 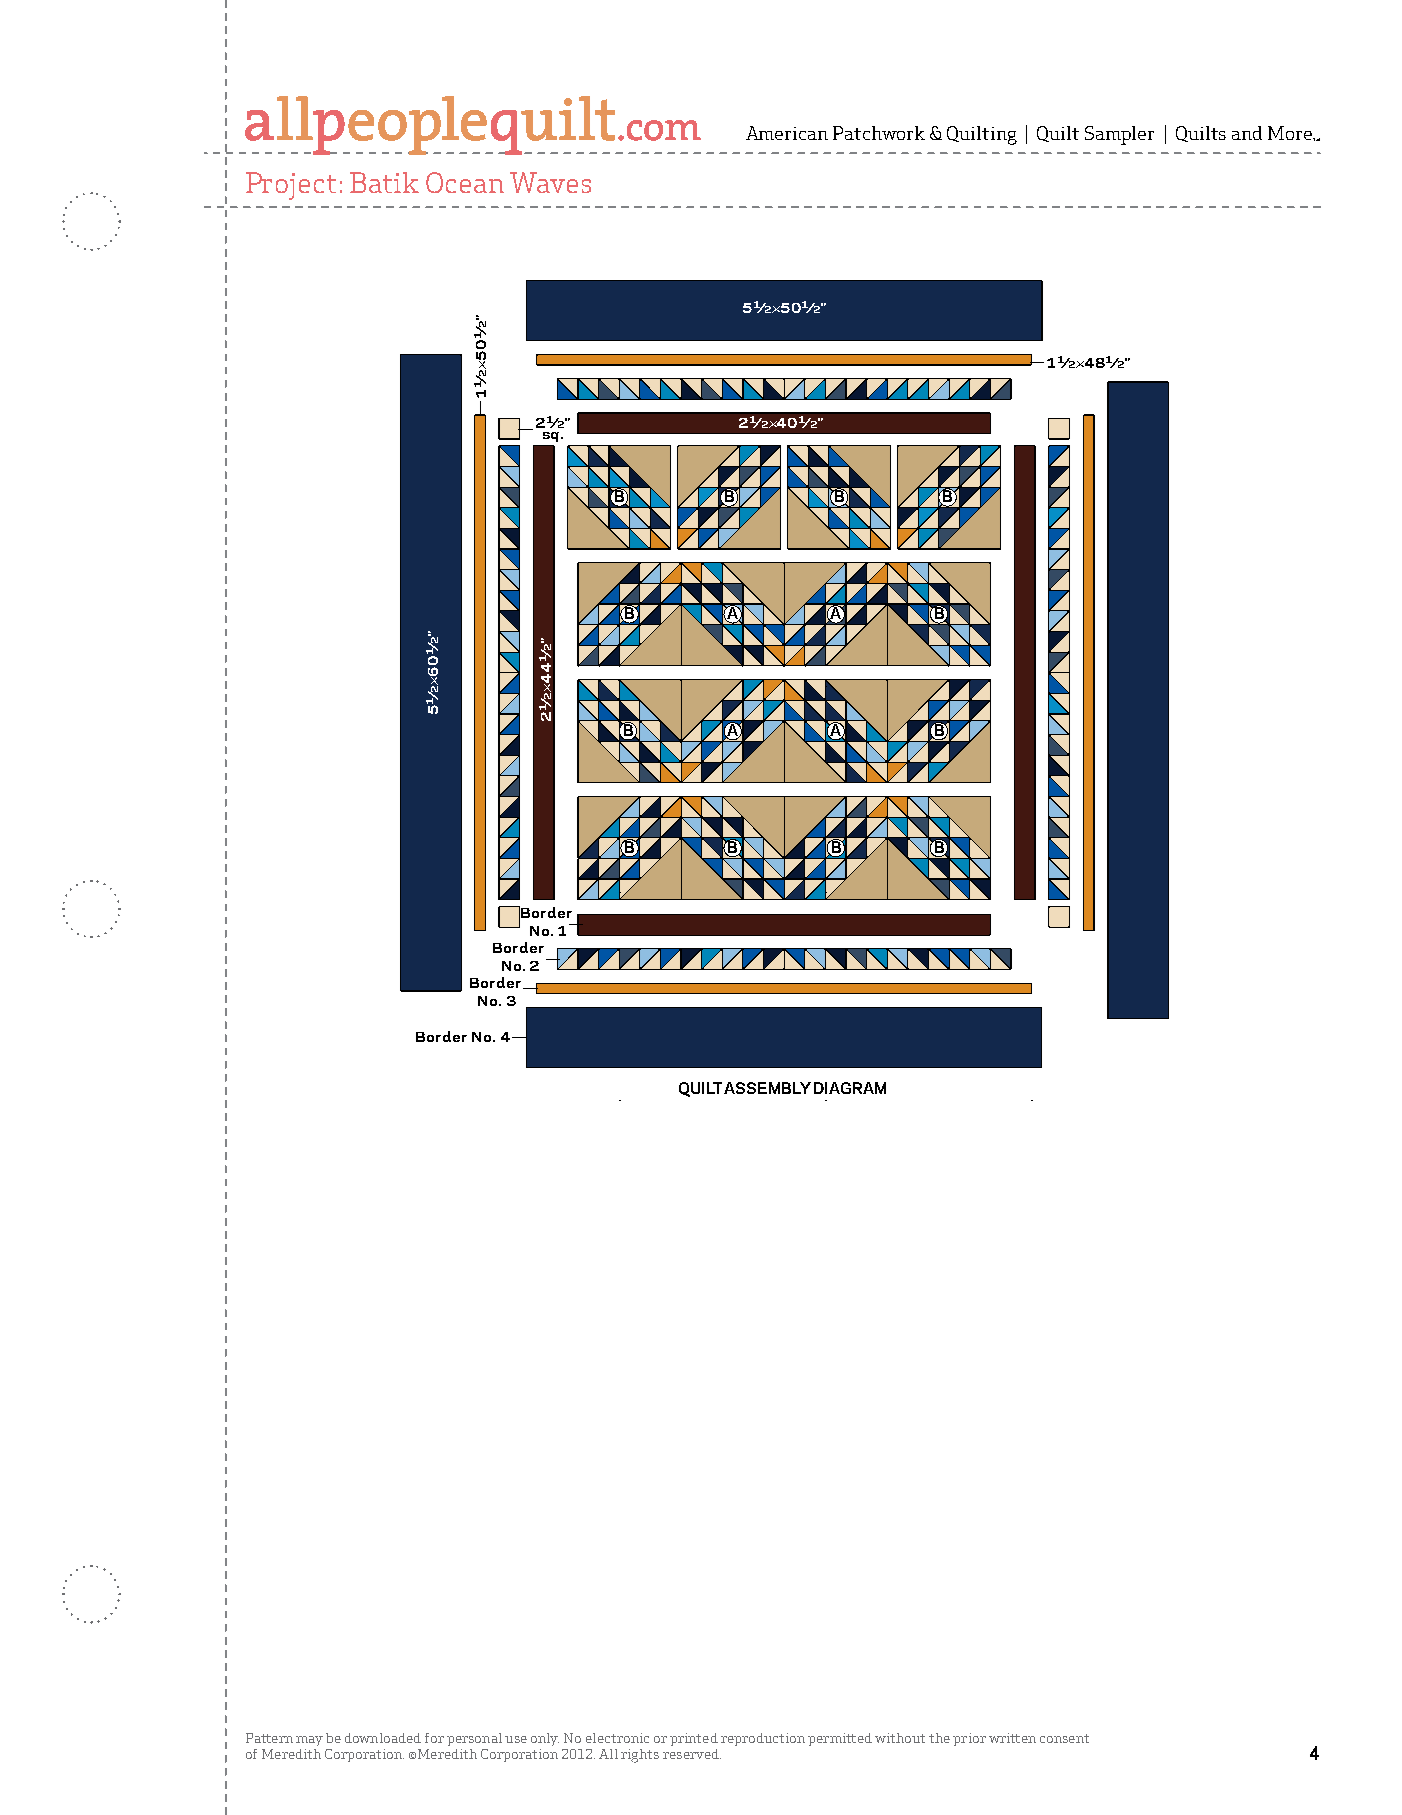 I want to click on Batik, so click(x=384, y=182).
